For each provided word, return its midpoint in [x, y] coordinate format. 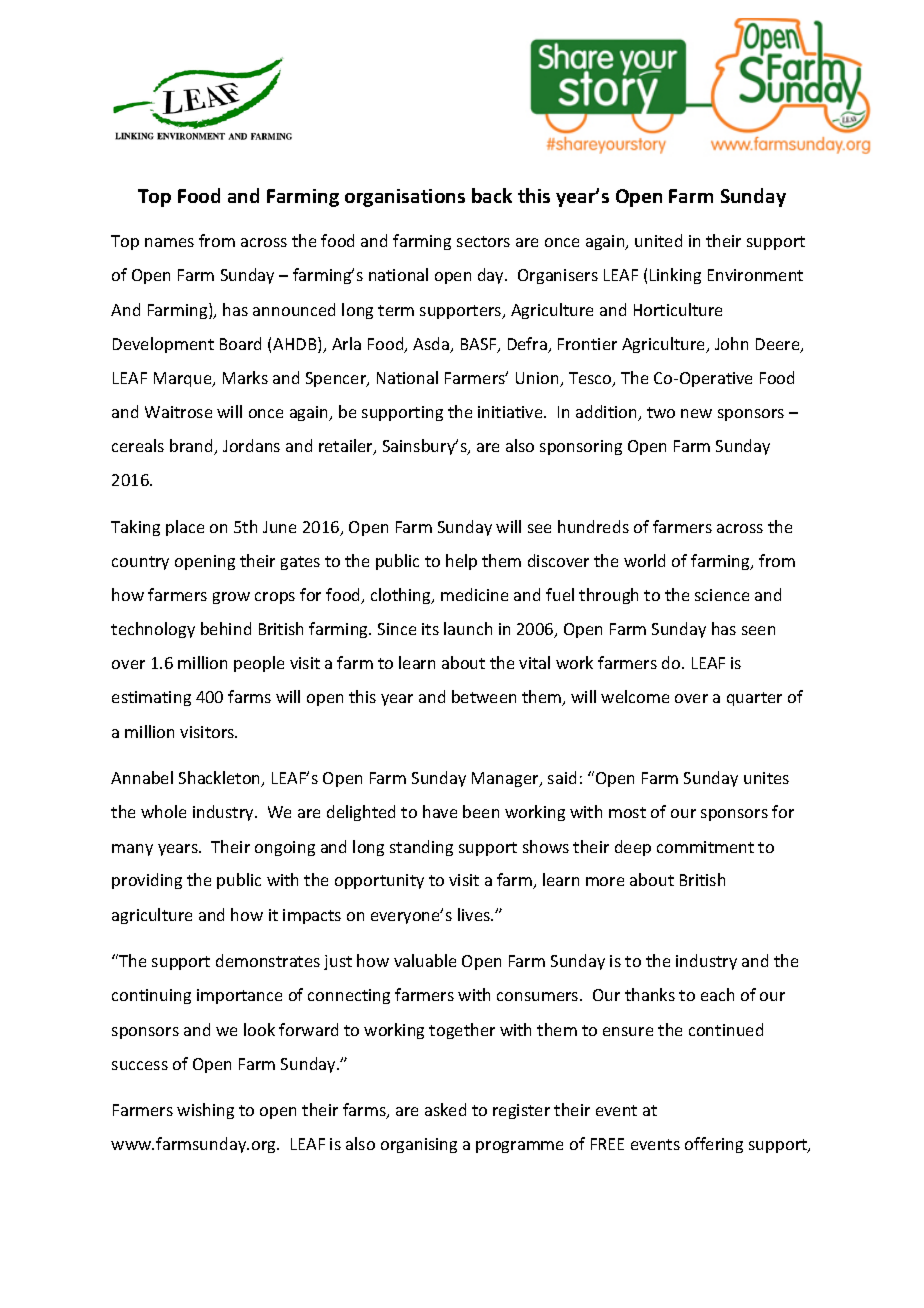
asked [445, 1109]
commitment [705, 847]
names [169, 242]
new [696, 413]
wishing [205, 1111]
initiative [511, 412]
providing [147, 881]
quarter [754, 699]
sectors [483, 241]
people [259, 664]
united [658, 240]
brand [192, 447]
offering [714, 1145]
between [484, 696]
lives [475, 914]
